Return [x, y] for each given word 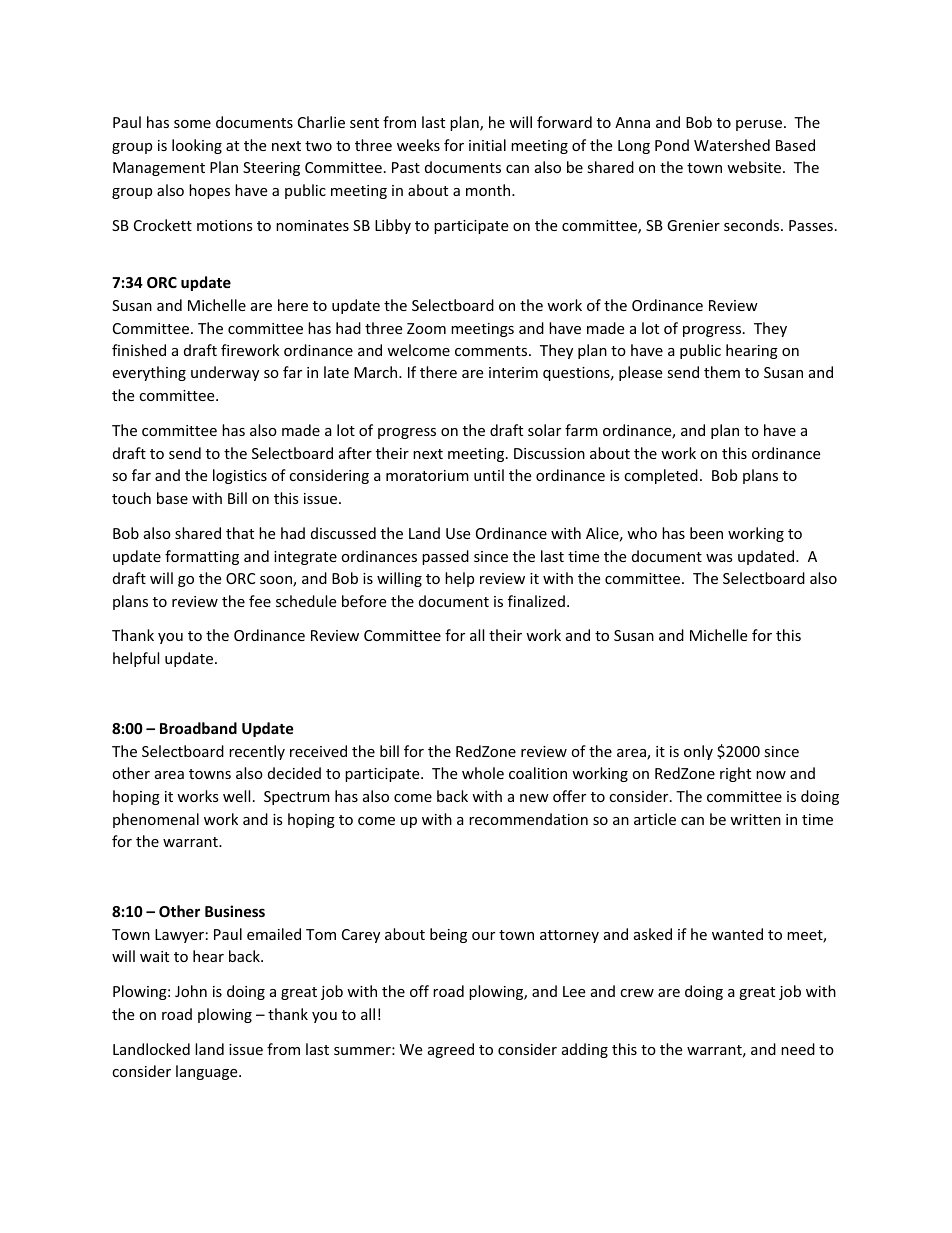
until [489, 475]
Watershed [732, 145]
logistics [240, 476]
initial [487, 145]
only [698, 752]
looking [197, 146]
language [208, 1072]
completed [661, 476]
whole [483, 773]
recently [257, 752]
